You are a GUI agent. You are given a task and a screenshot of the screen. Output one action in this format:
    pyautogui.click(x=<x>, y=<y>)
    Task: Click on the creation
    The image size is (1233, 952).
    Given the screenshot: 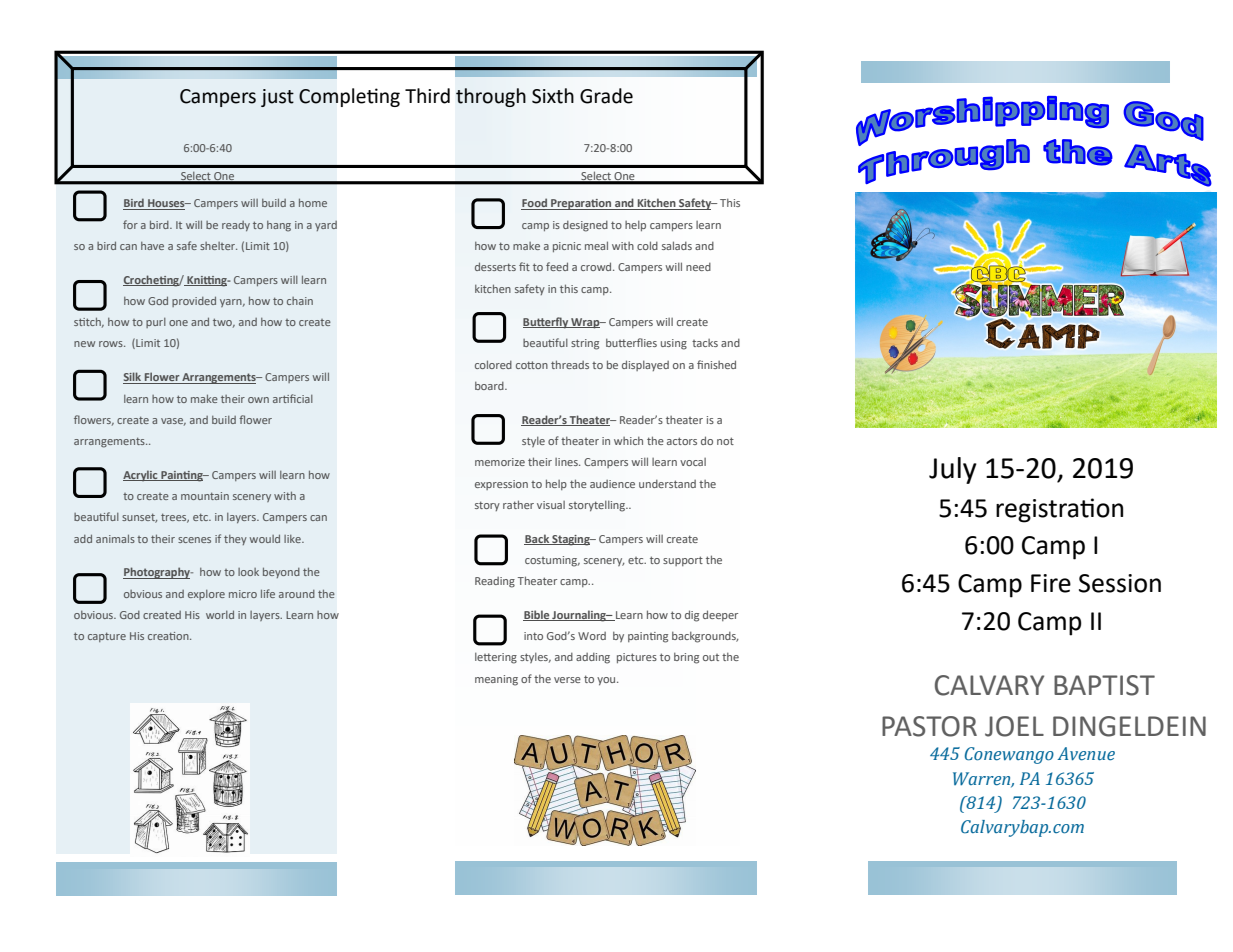 What is the action you would take?
    pyautogui.click(x=169, y=636)
